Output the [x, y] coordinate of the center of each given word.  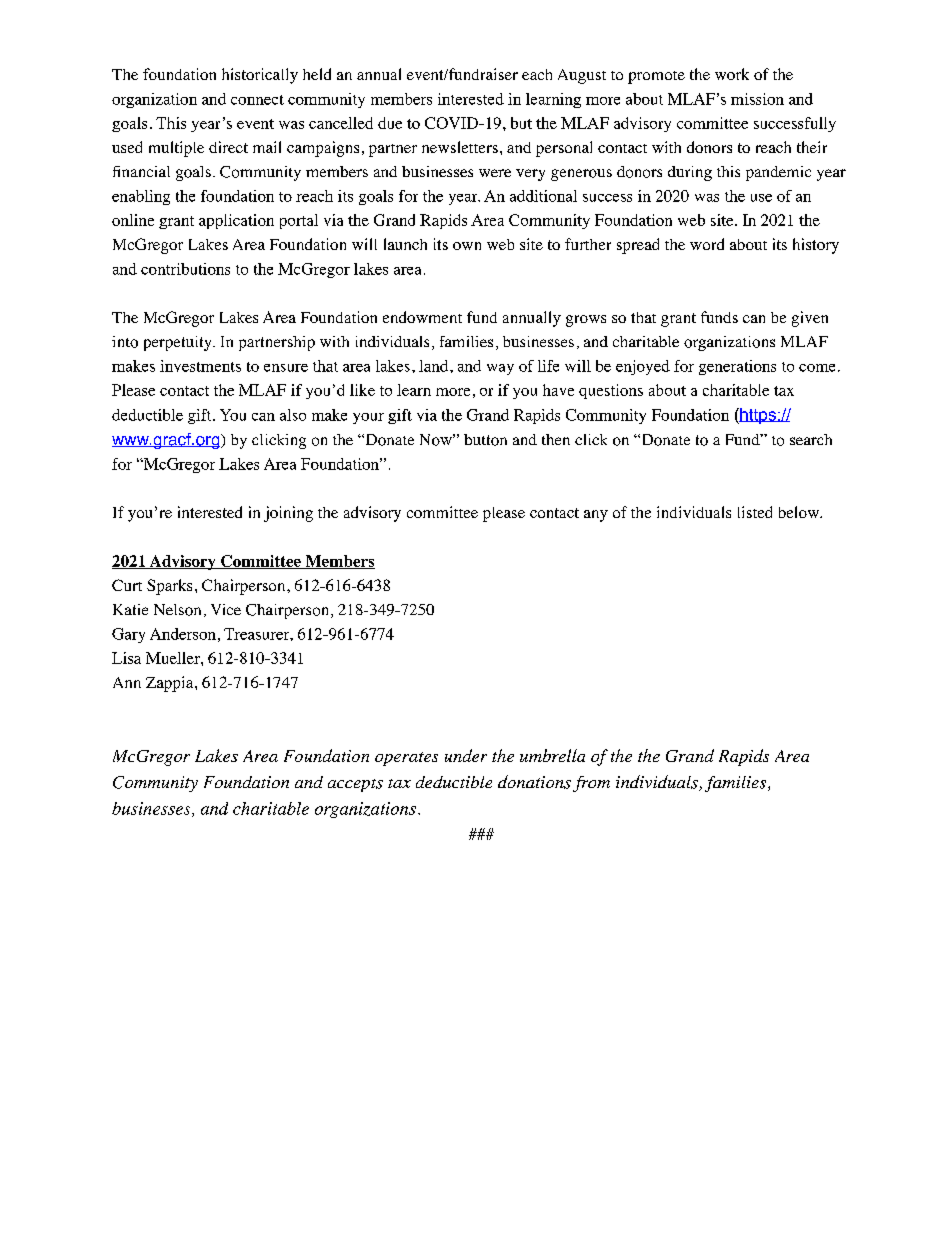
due [390, 123]
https [758, 416]
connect [257, 100]
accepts [355, 785]
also [293, 415]
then [556, 439]
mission [757, 99]
